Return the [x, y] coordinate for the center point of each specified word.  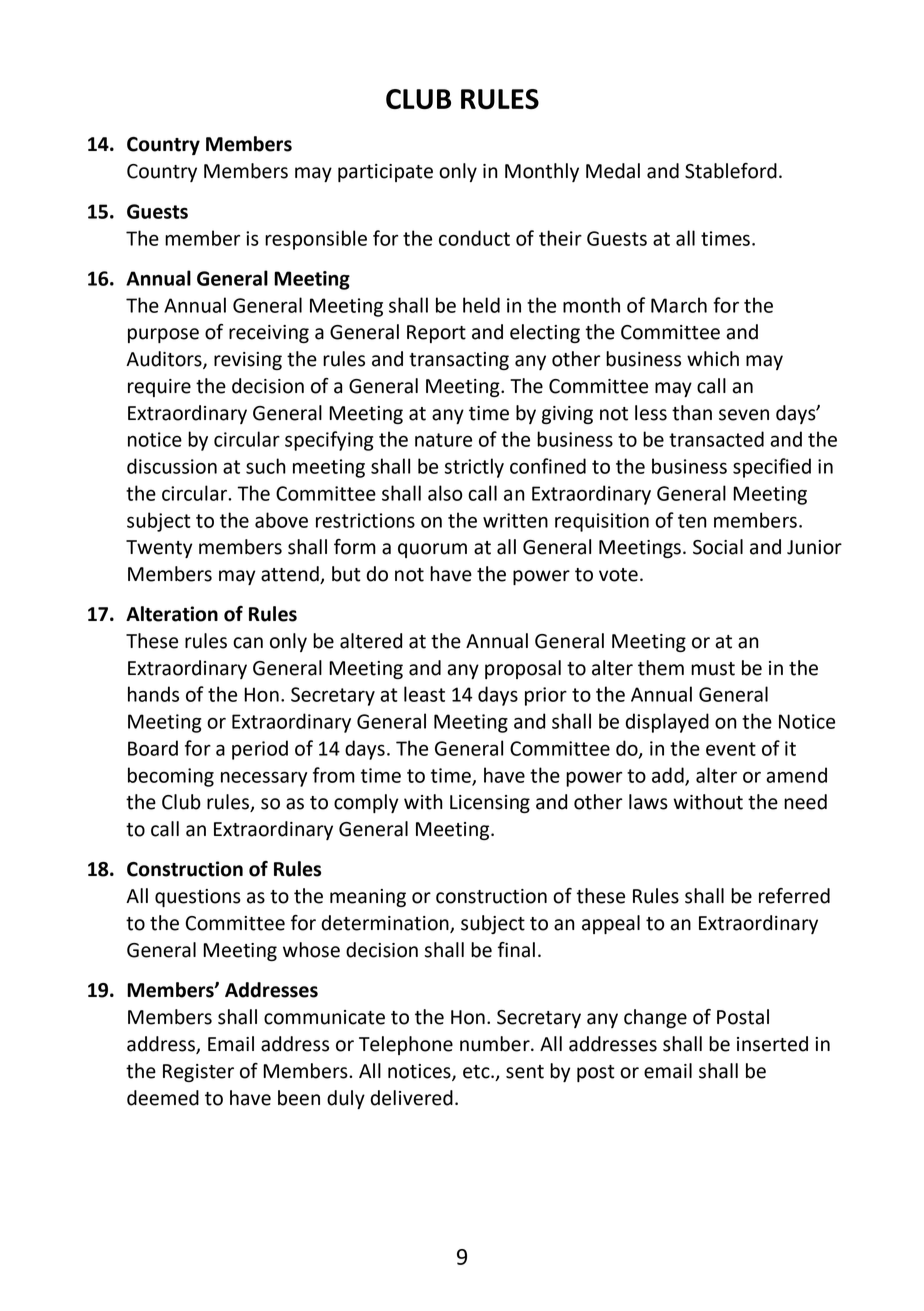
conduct [474, 238]
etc [477, 1072]
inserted [772, 1044]
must [713, 669]
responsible [316, 240]
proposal [523, 669]
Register [198, 1073]
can [248, 643]
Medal [613, 171]
